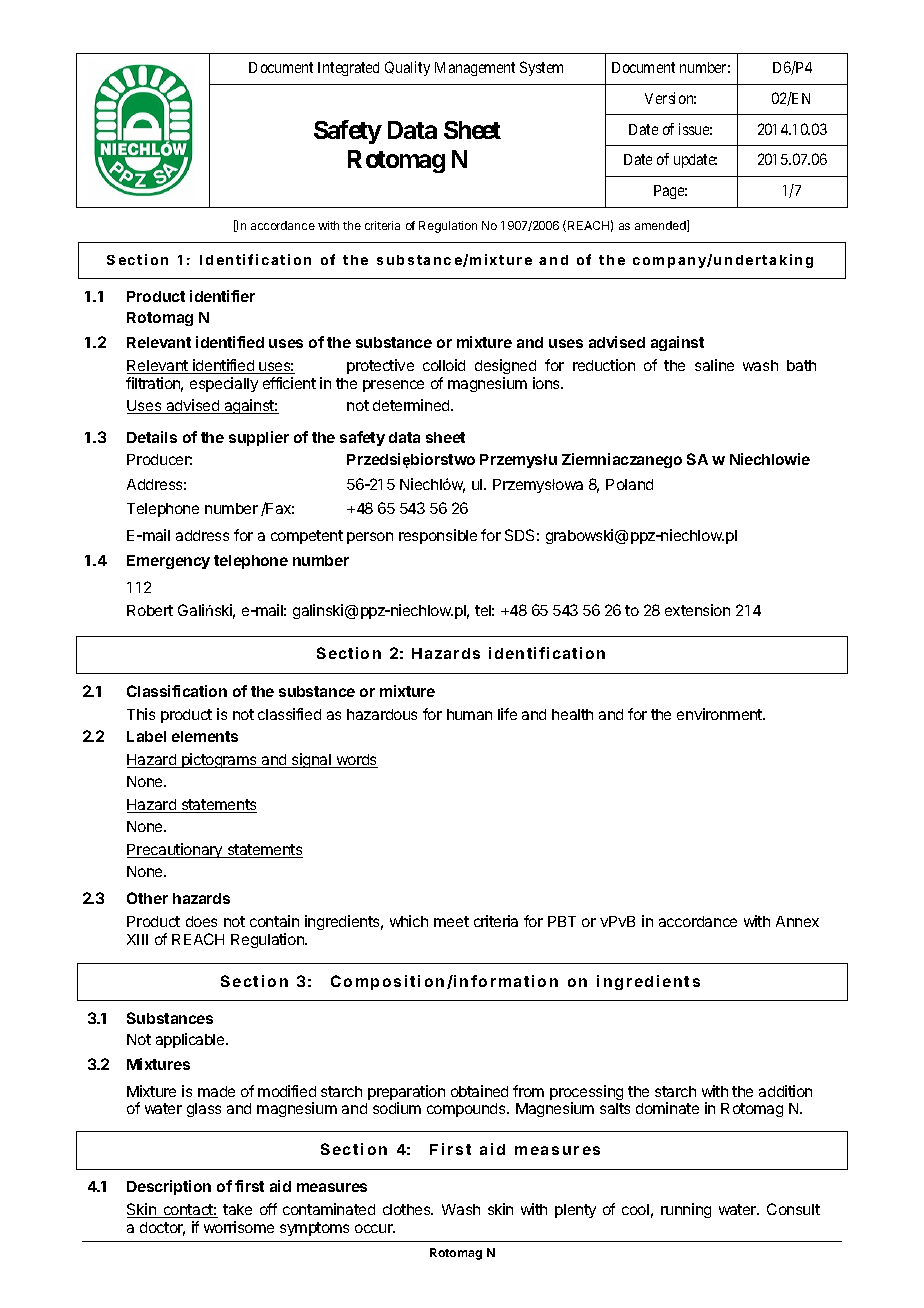 The width and height of the screenshot is (924, 1308). What do you see at coordinates (177, 691) in the screenshot?
I see `Classification` at bounding box center [177, 691].
